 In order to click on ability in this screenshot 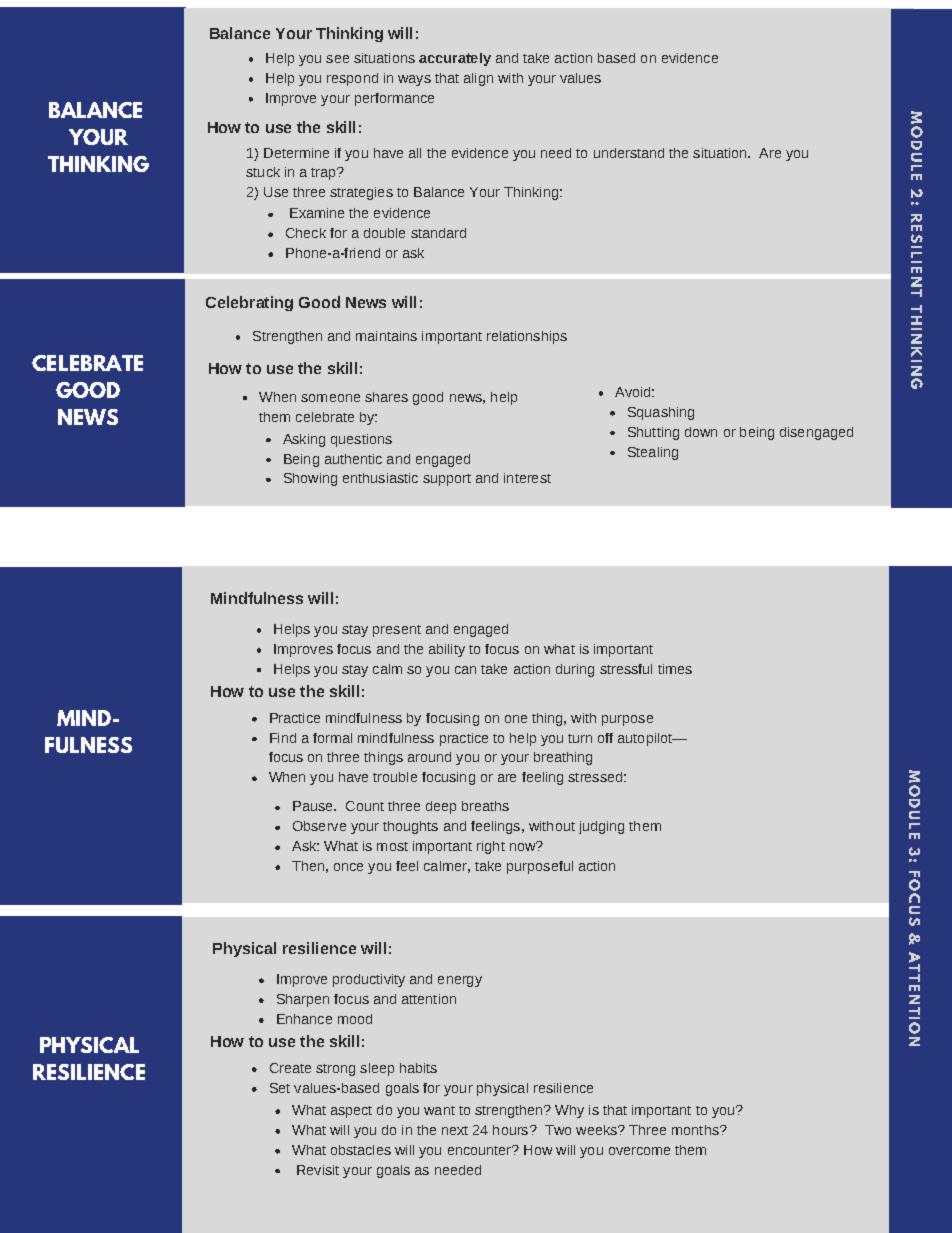, I will do `click(447, 650)`.
